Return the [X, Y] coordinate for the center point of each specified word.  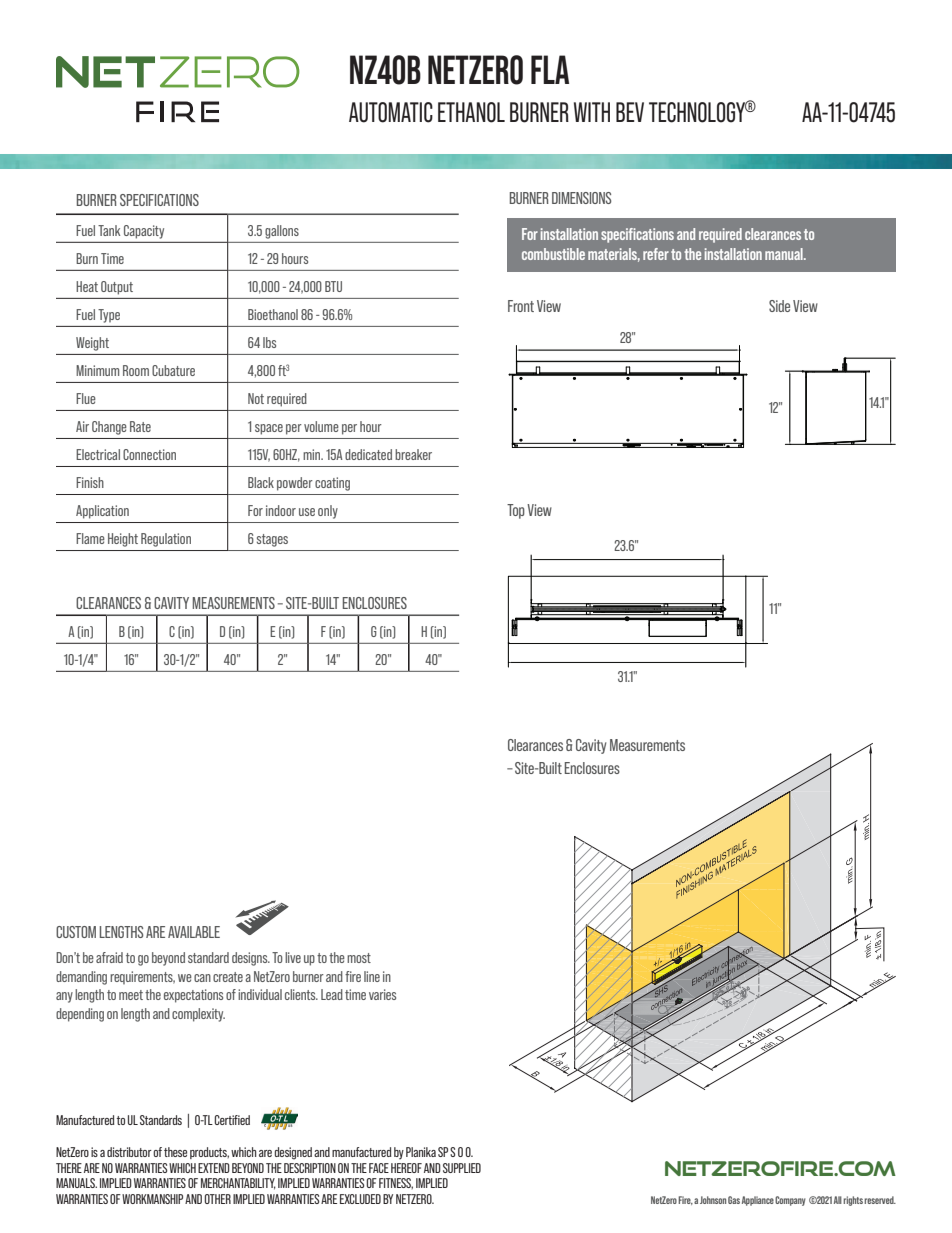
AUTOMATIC [391, 112]
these [175, 1152]
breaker [413, 454]
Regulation [166, 540]
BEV [630, 112]
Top [516, 511]
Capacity [144, 232]
